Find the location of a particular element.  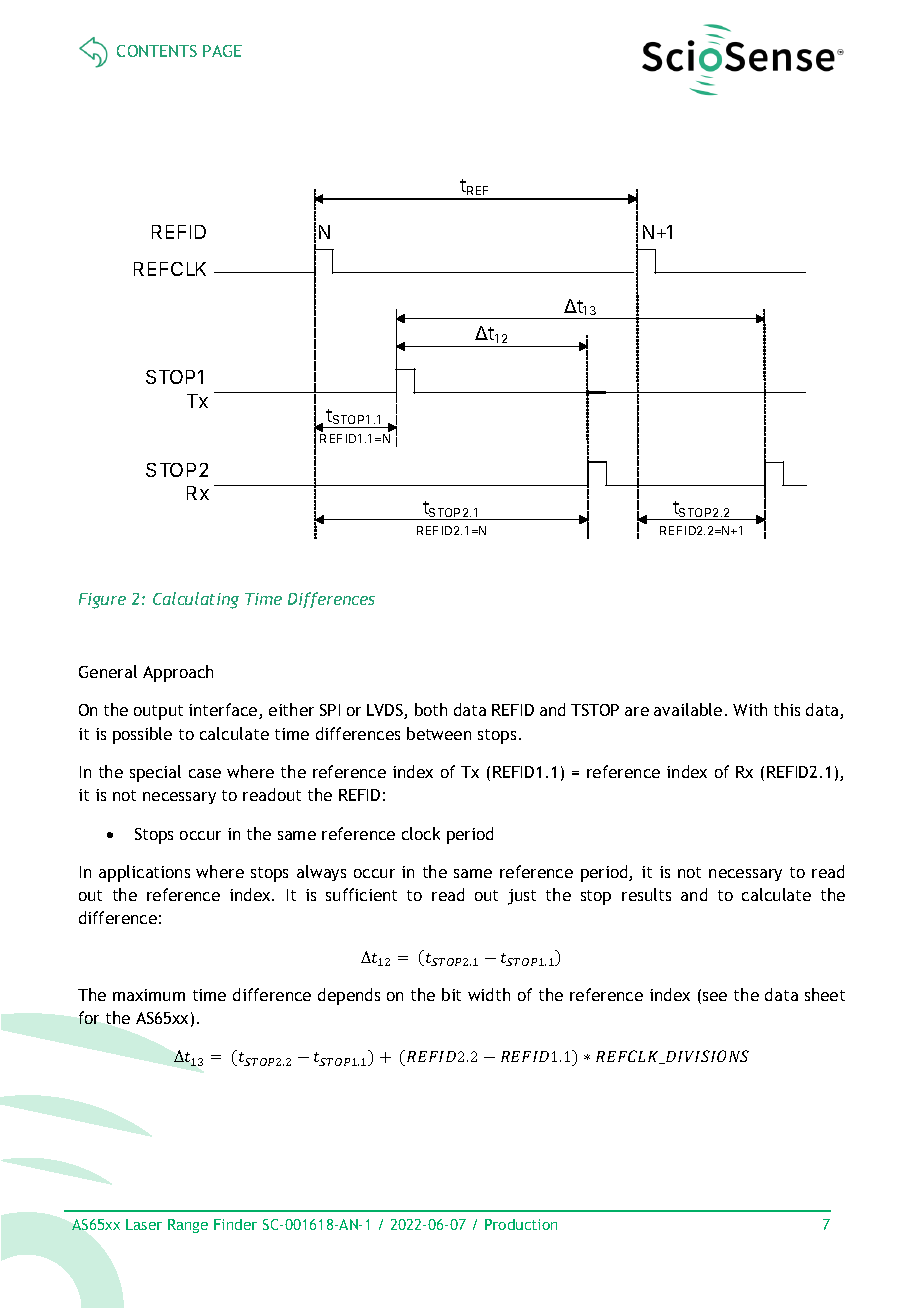

With is located at coordinates (750, 709).
